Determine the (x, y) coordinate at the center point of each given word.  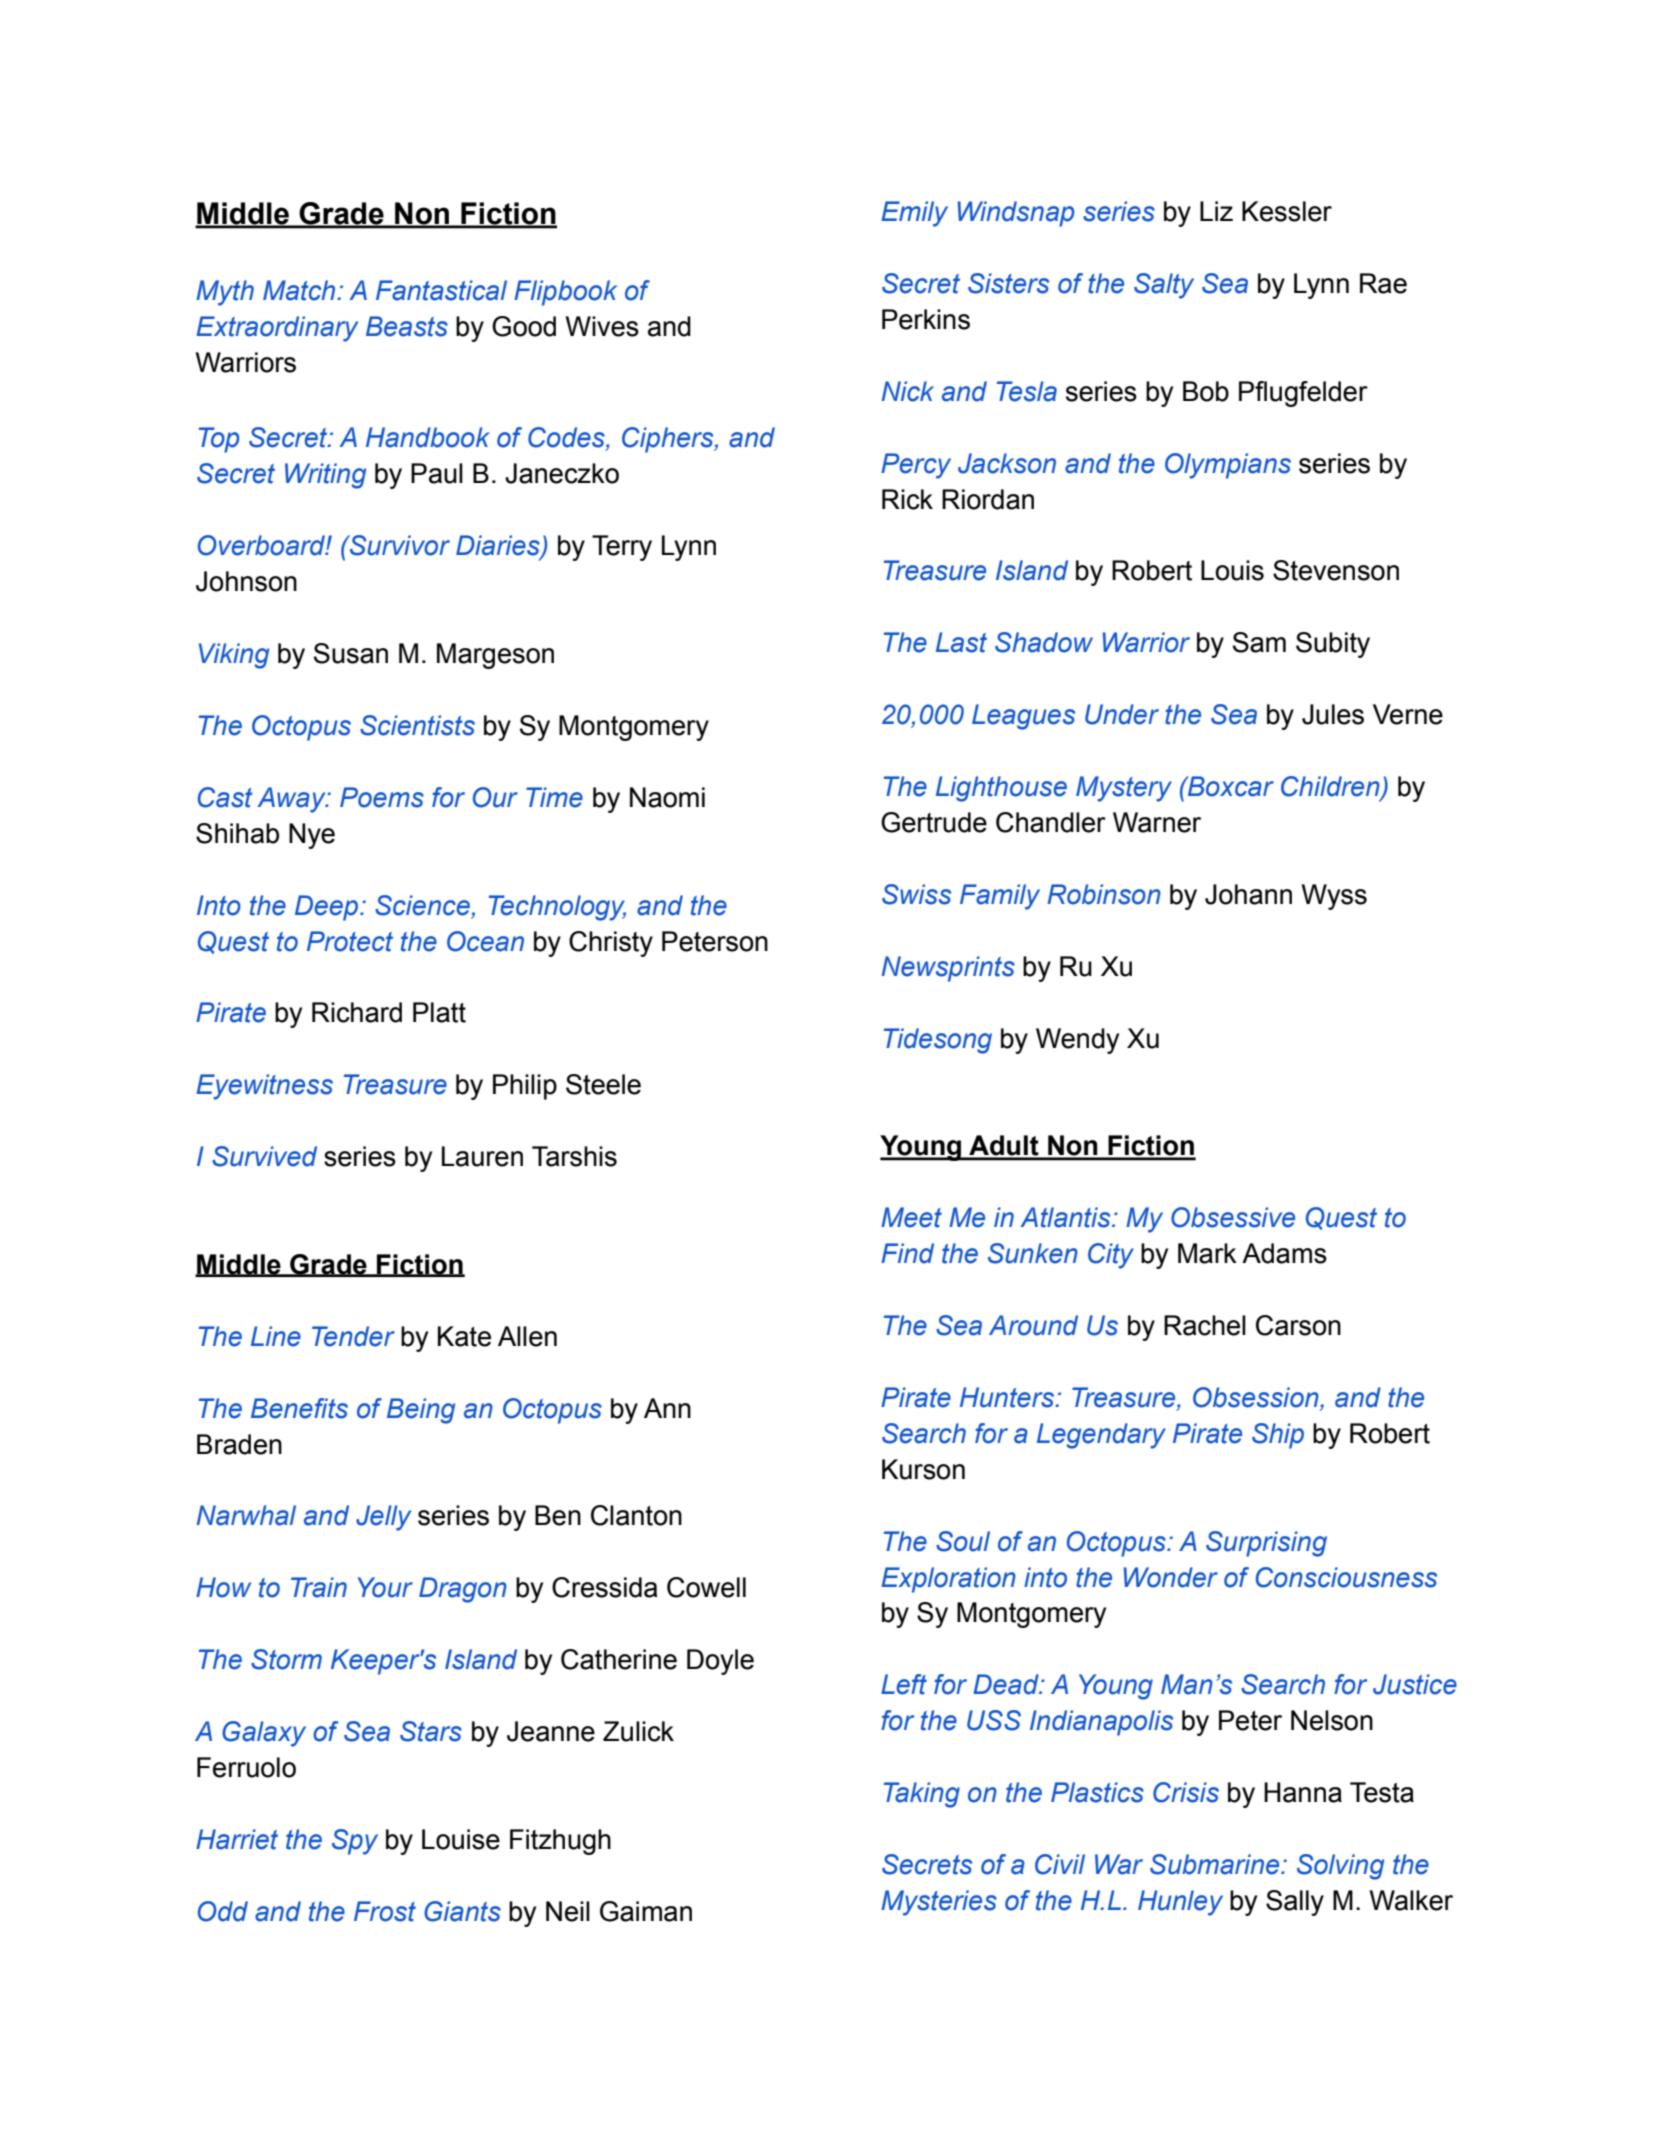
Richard (357, 1012)
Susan (351, 653)
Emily (914, 214)
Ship (1278, 1436)
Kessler (1287, 211)
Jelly (383, 1518)
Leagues (1023, 717)
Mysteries (939, 1903)
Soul (963, 1541)
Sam (1259, 642)
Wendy (1077, 1041)
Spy (355, 1842)
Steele (603, 1084)
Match (300, 290)
